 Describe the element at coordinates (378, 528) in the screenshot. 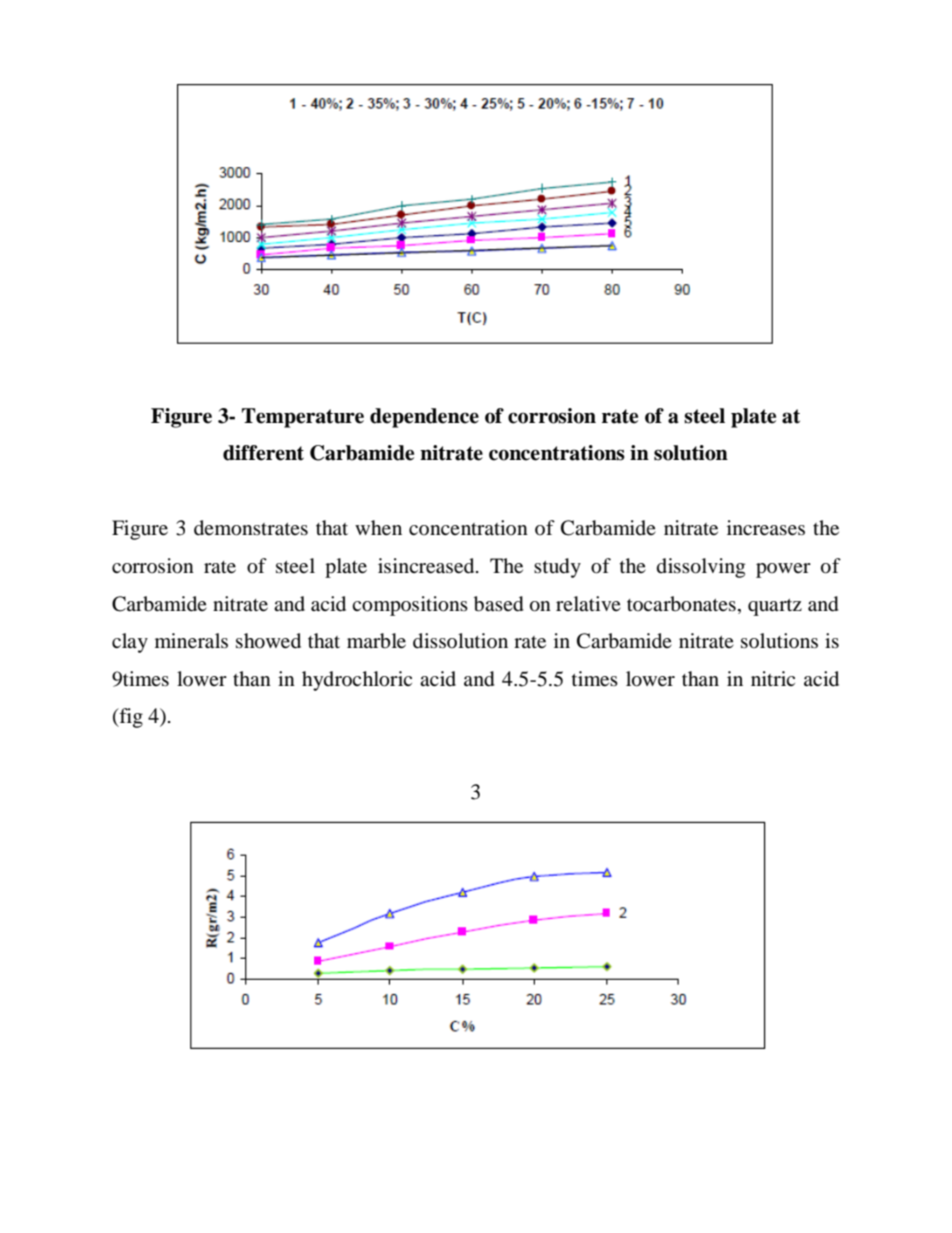

I see `when` at that location.
